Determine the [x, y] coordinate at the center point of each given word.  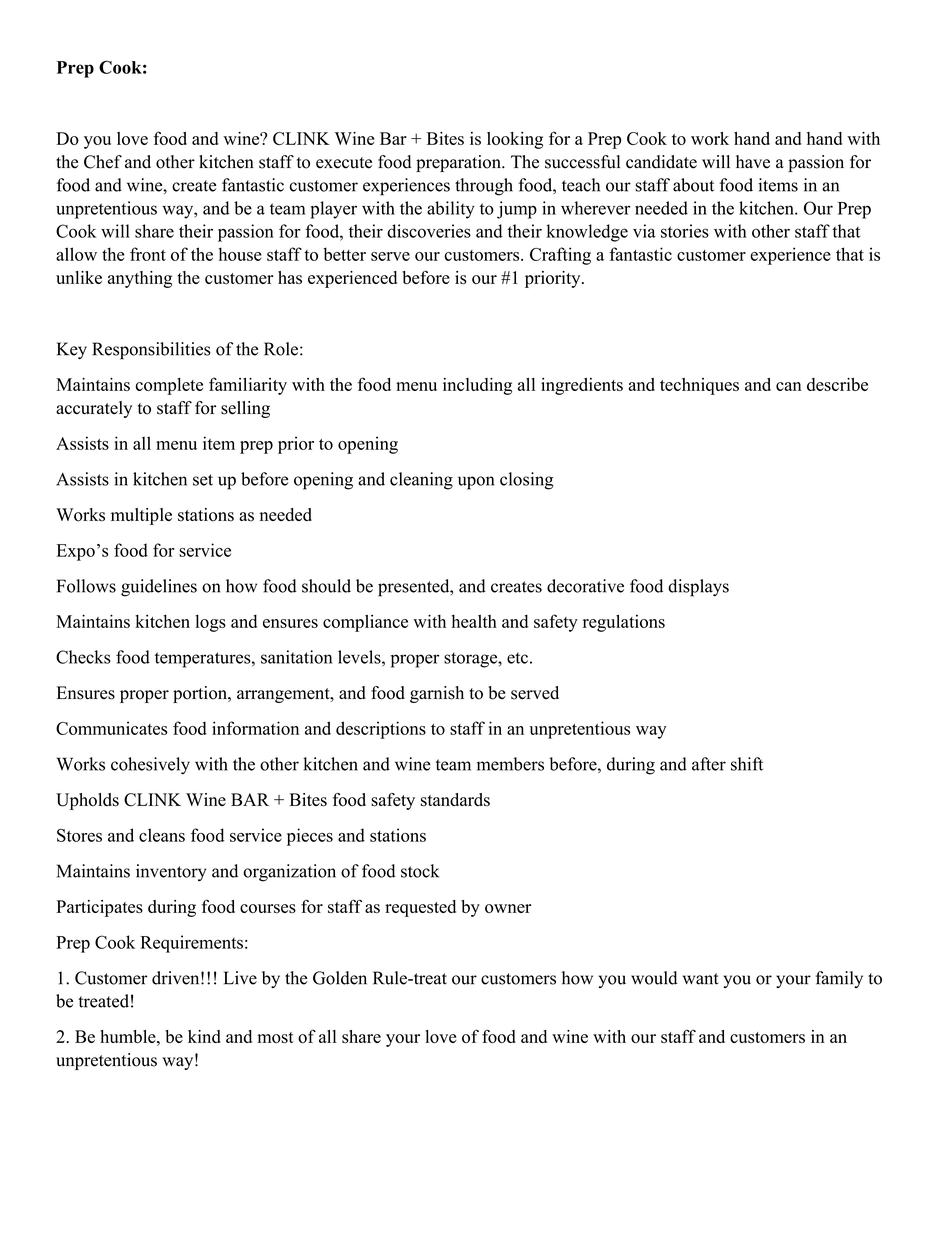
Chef [103, 162]
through [484, 187]
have [753, 162]
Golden [340, 978]
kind [204, 1036]
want [701, 979]
